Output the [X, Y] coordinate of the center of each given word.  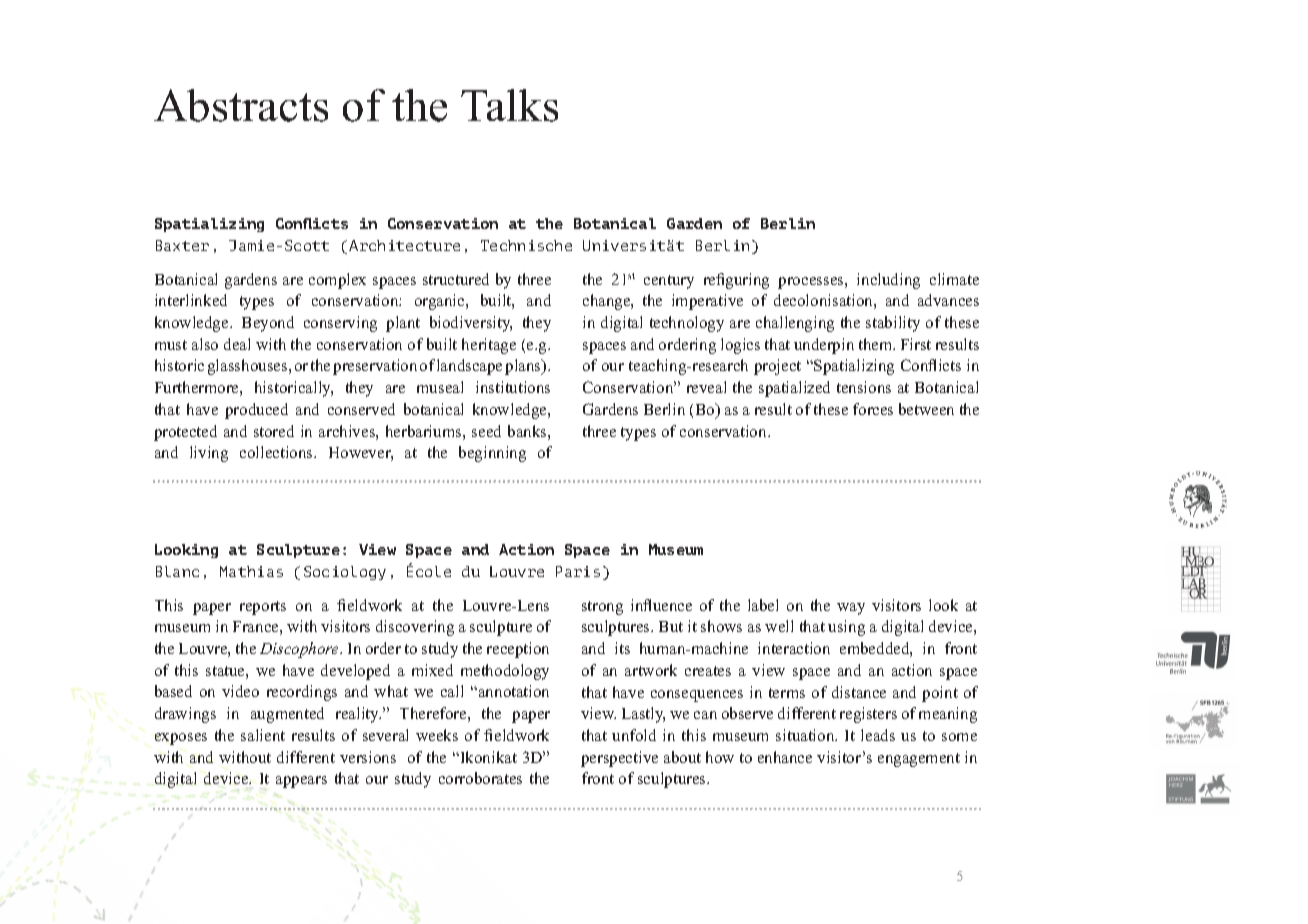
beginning [492, 454]
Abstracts [241, 105]
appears [301, 782]
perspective [619, 759]
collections [277, 452]
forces [873, 409]
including [888, 281]
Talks [509, 105]
